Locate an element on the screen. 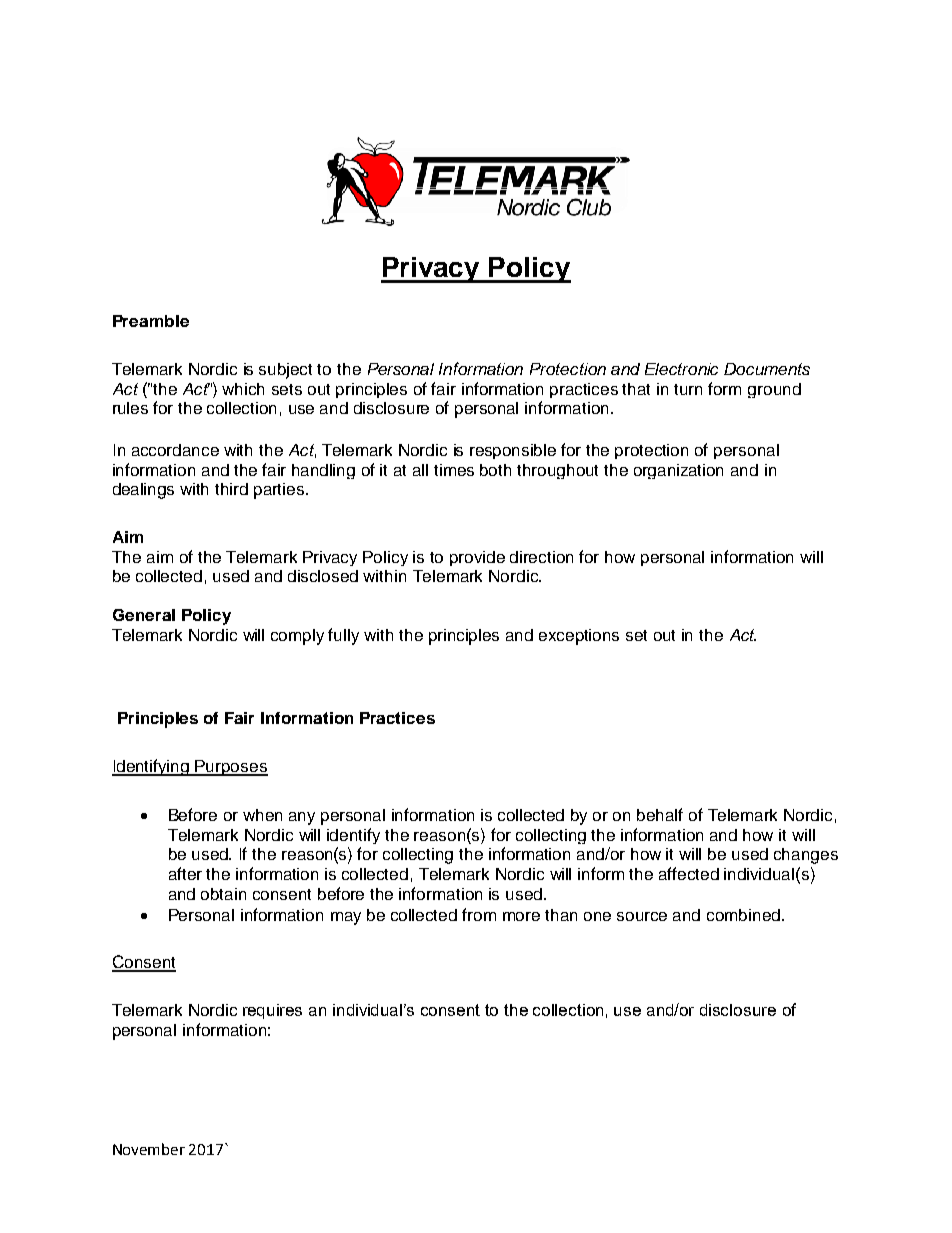  direction is located at coordinates (541, 557).
